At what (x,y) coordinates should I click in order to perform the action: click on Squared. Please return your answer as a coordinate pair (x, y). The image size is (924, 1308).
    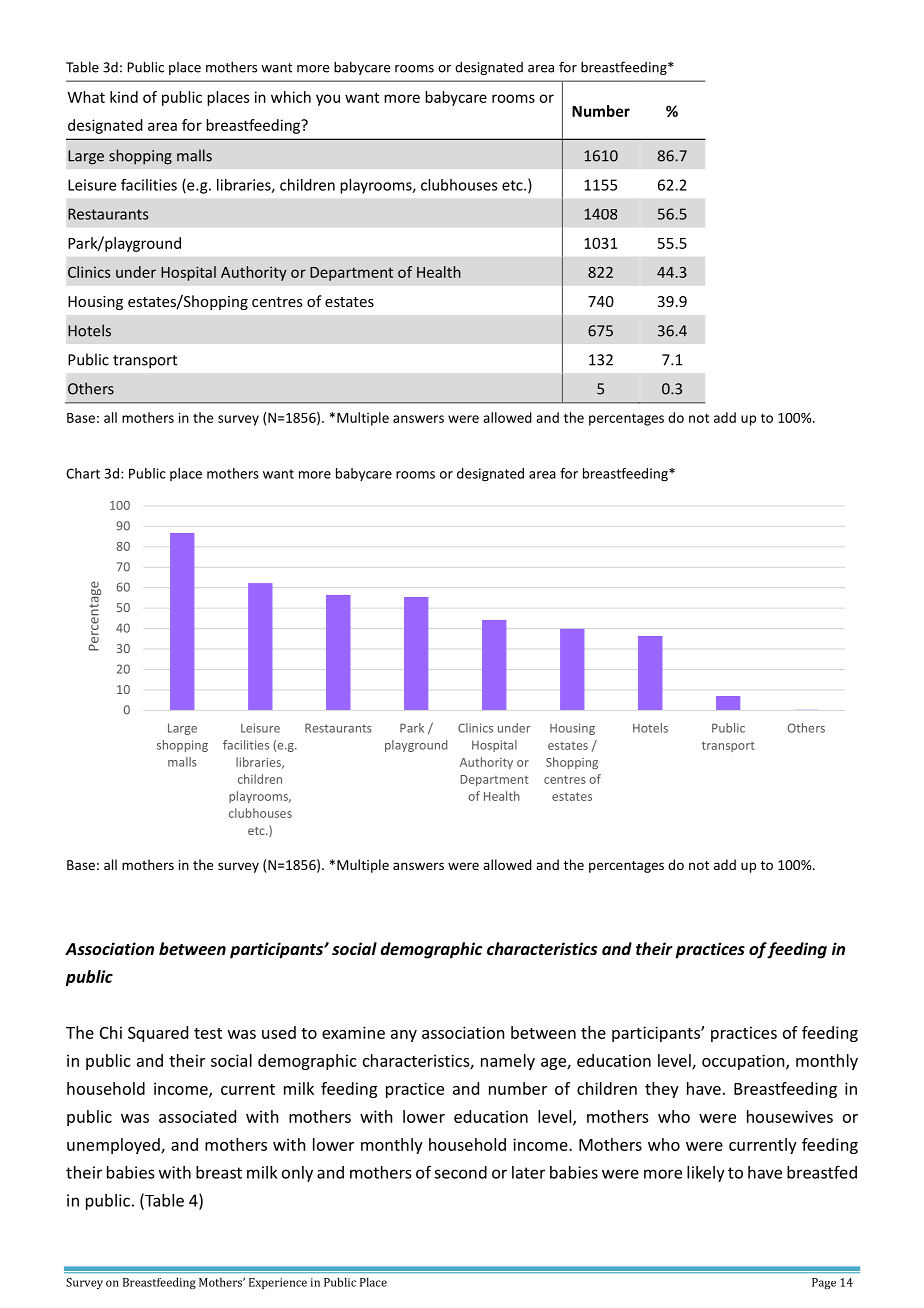
    Looking at the image, I should click on (158, 1034).
